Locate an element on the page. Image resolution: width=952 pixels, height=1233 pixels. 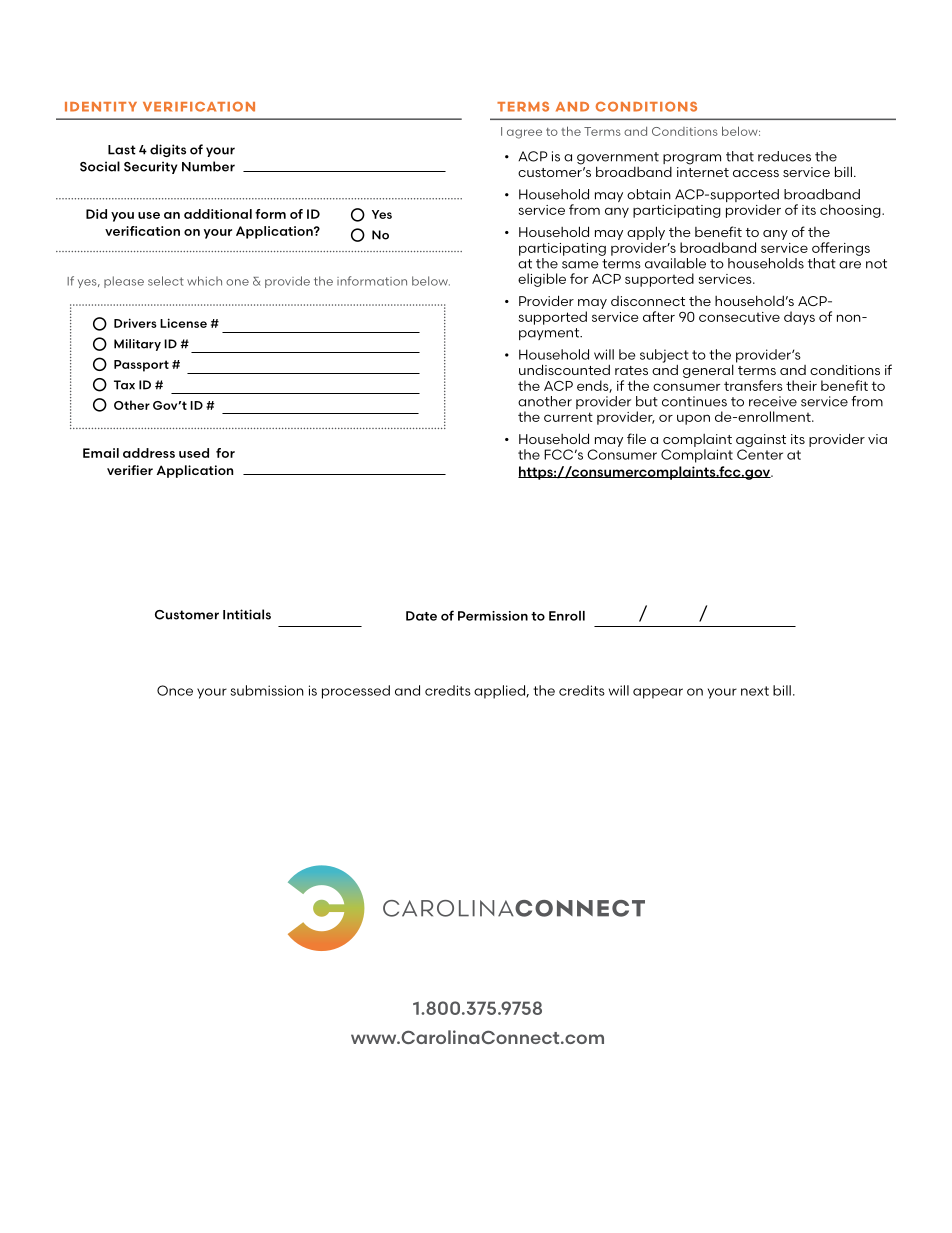
eligible is located at coordinates (542, 280).
